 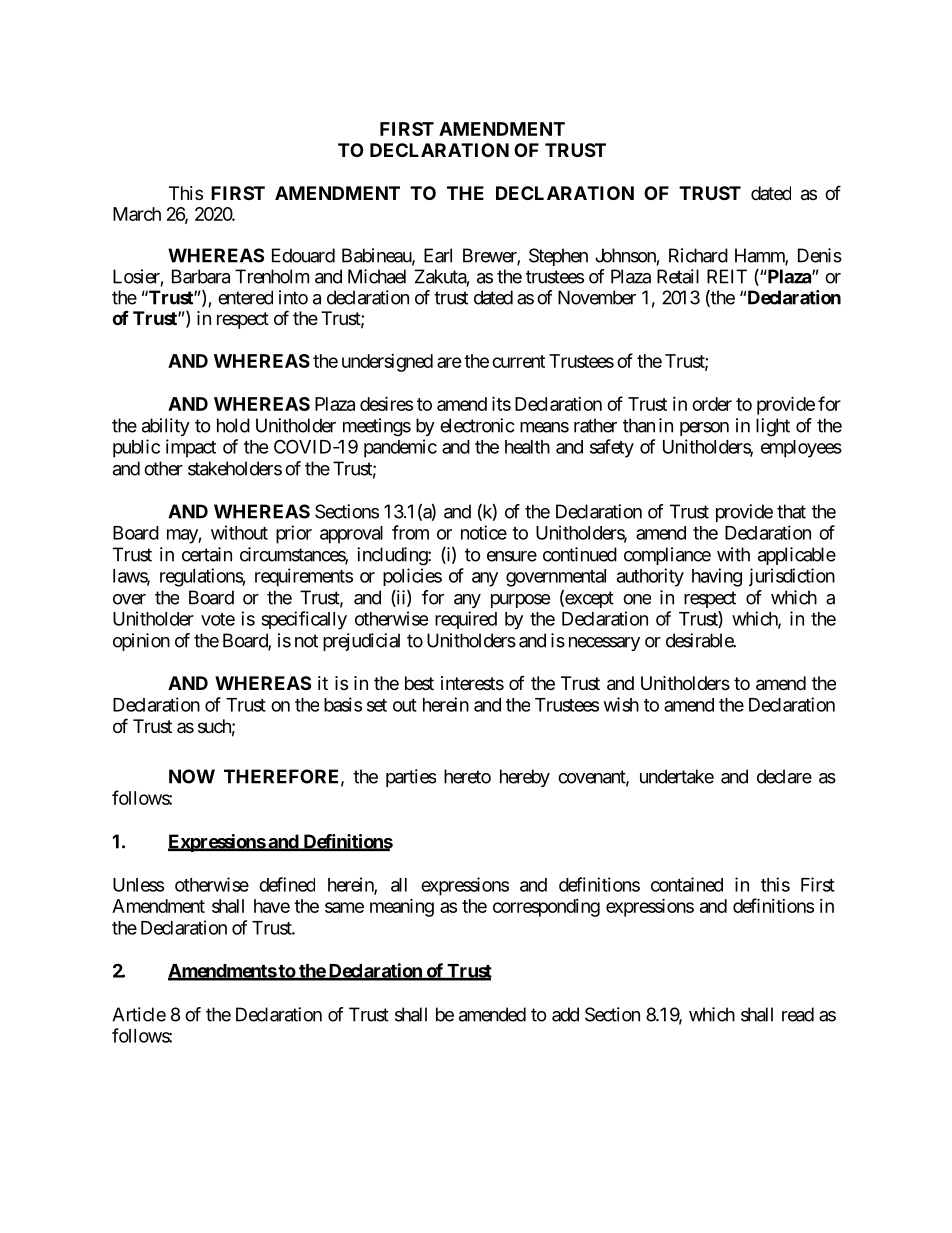 What do you see at coordinates (466, 620) in the image?
I see `required` at bounding box center [466, 620].
